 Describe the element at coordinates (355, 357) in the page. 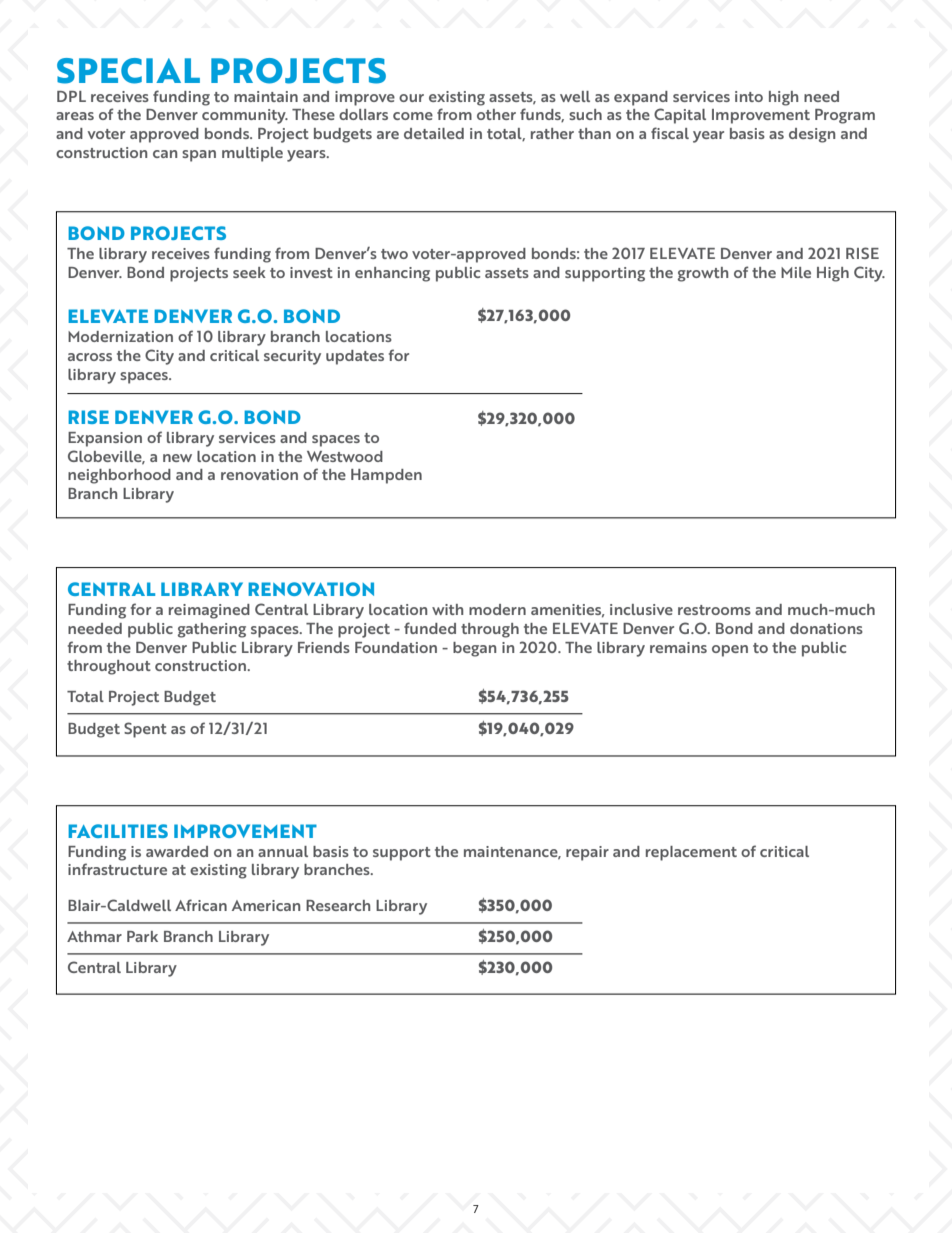

I see `updates` at that location.
